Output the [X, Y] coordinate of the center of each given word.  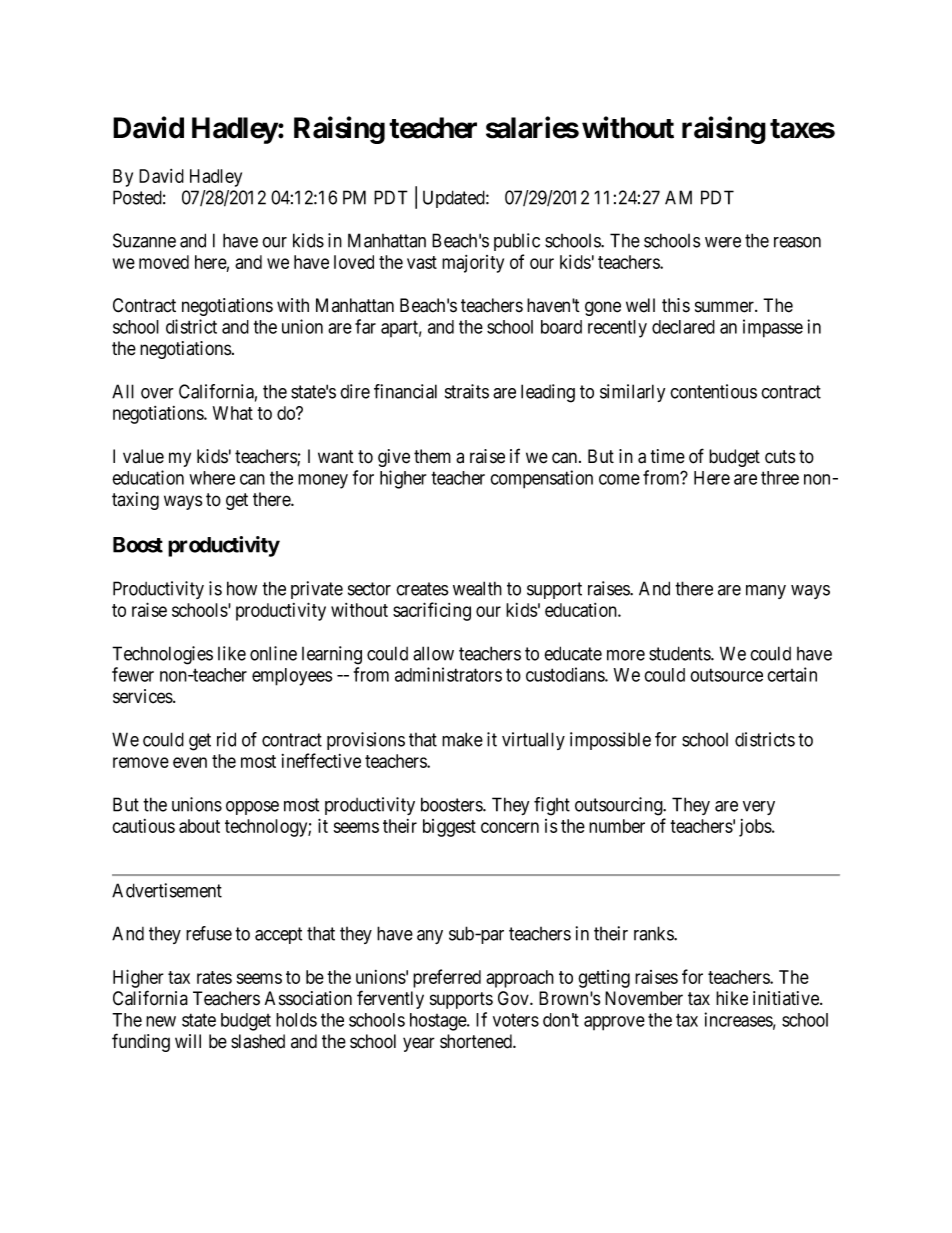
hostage [439, 1022]
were [723, 242]
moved [164, 262]
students [680, 653]
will [188, 1041]
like [232, 653]
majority [473, 264]
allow [433, 653]
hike [732, 998]
